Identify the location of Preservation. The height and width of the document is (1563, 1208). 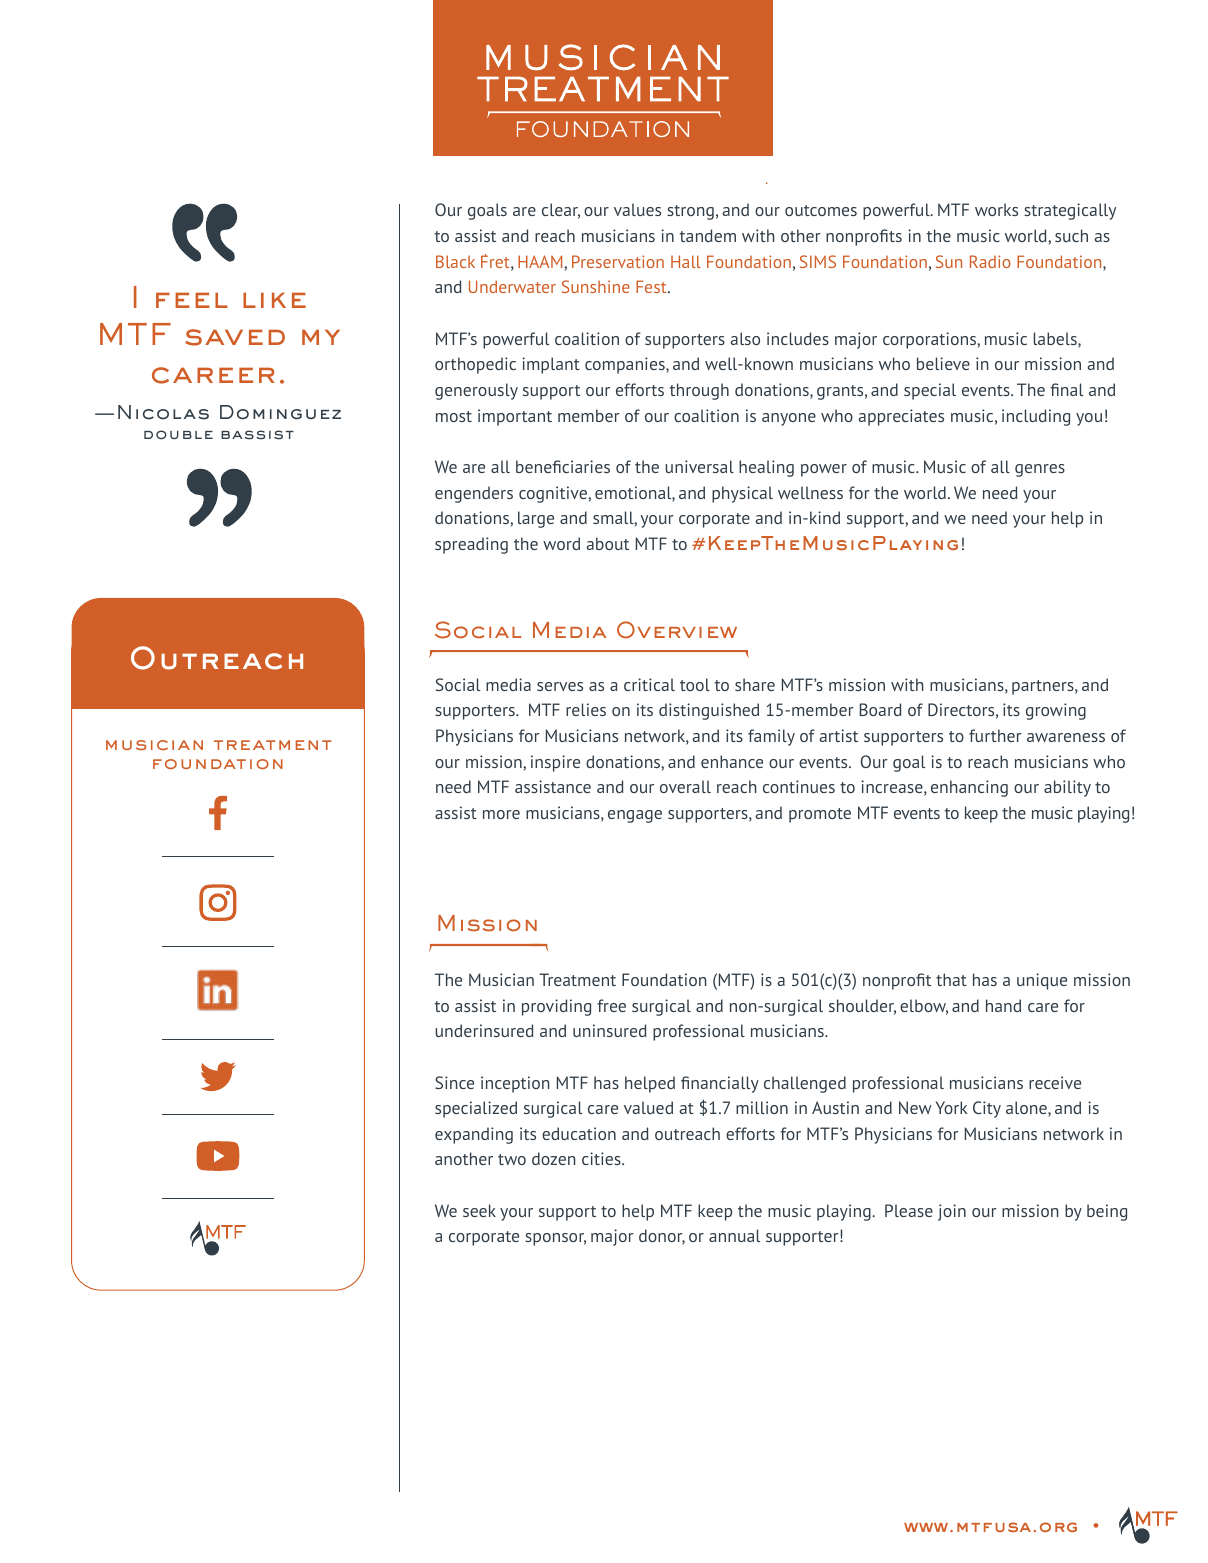
(618, 261).
